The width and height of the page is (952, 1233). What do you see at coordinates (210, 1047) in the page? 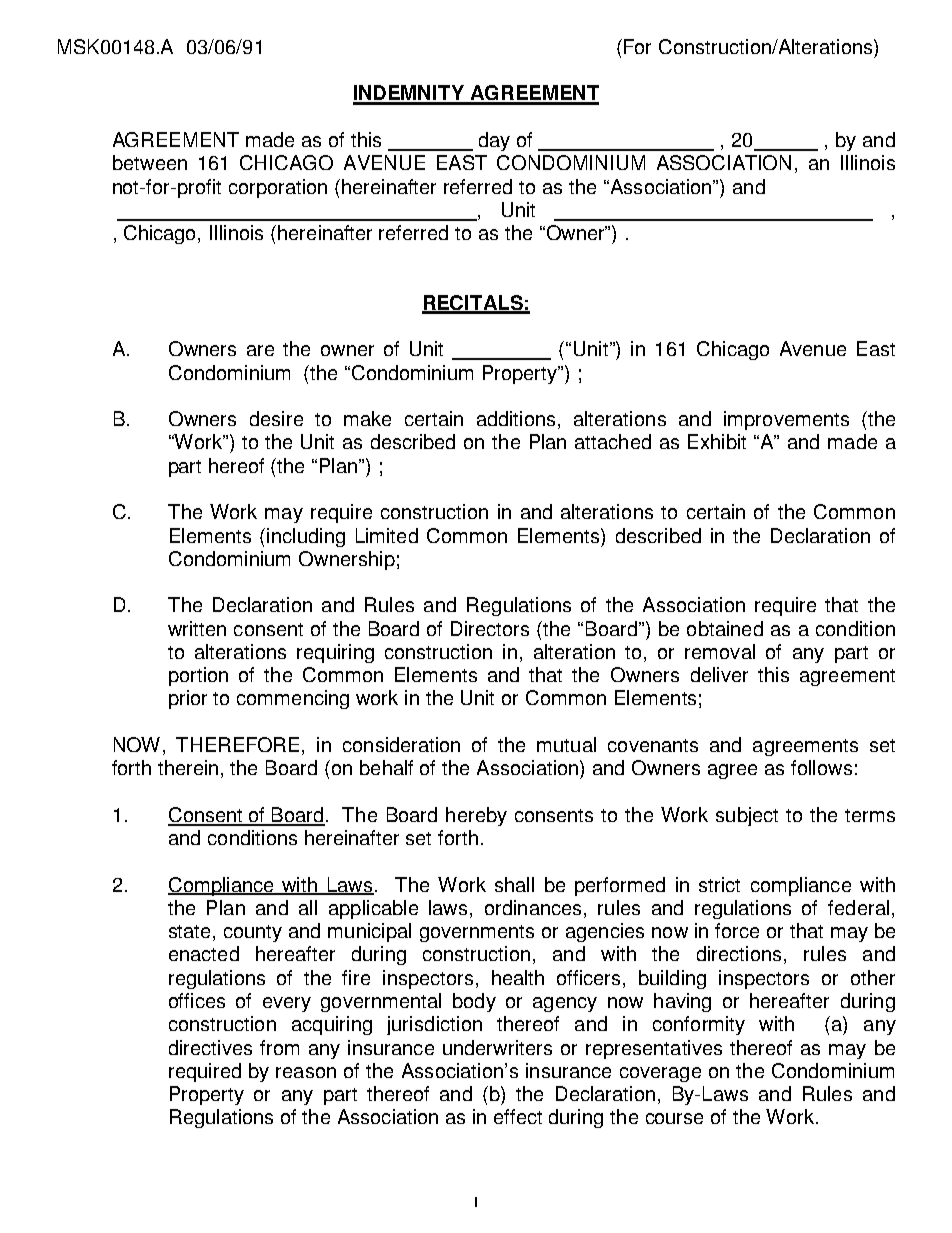
I see `directives` at bounding box center [210, 1047].
